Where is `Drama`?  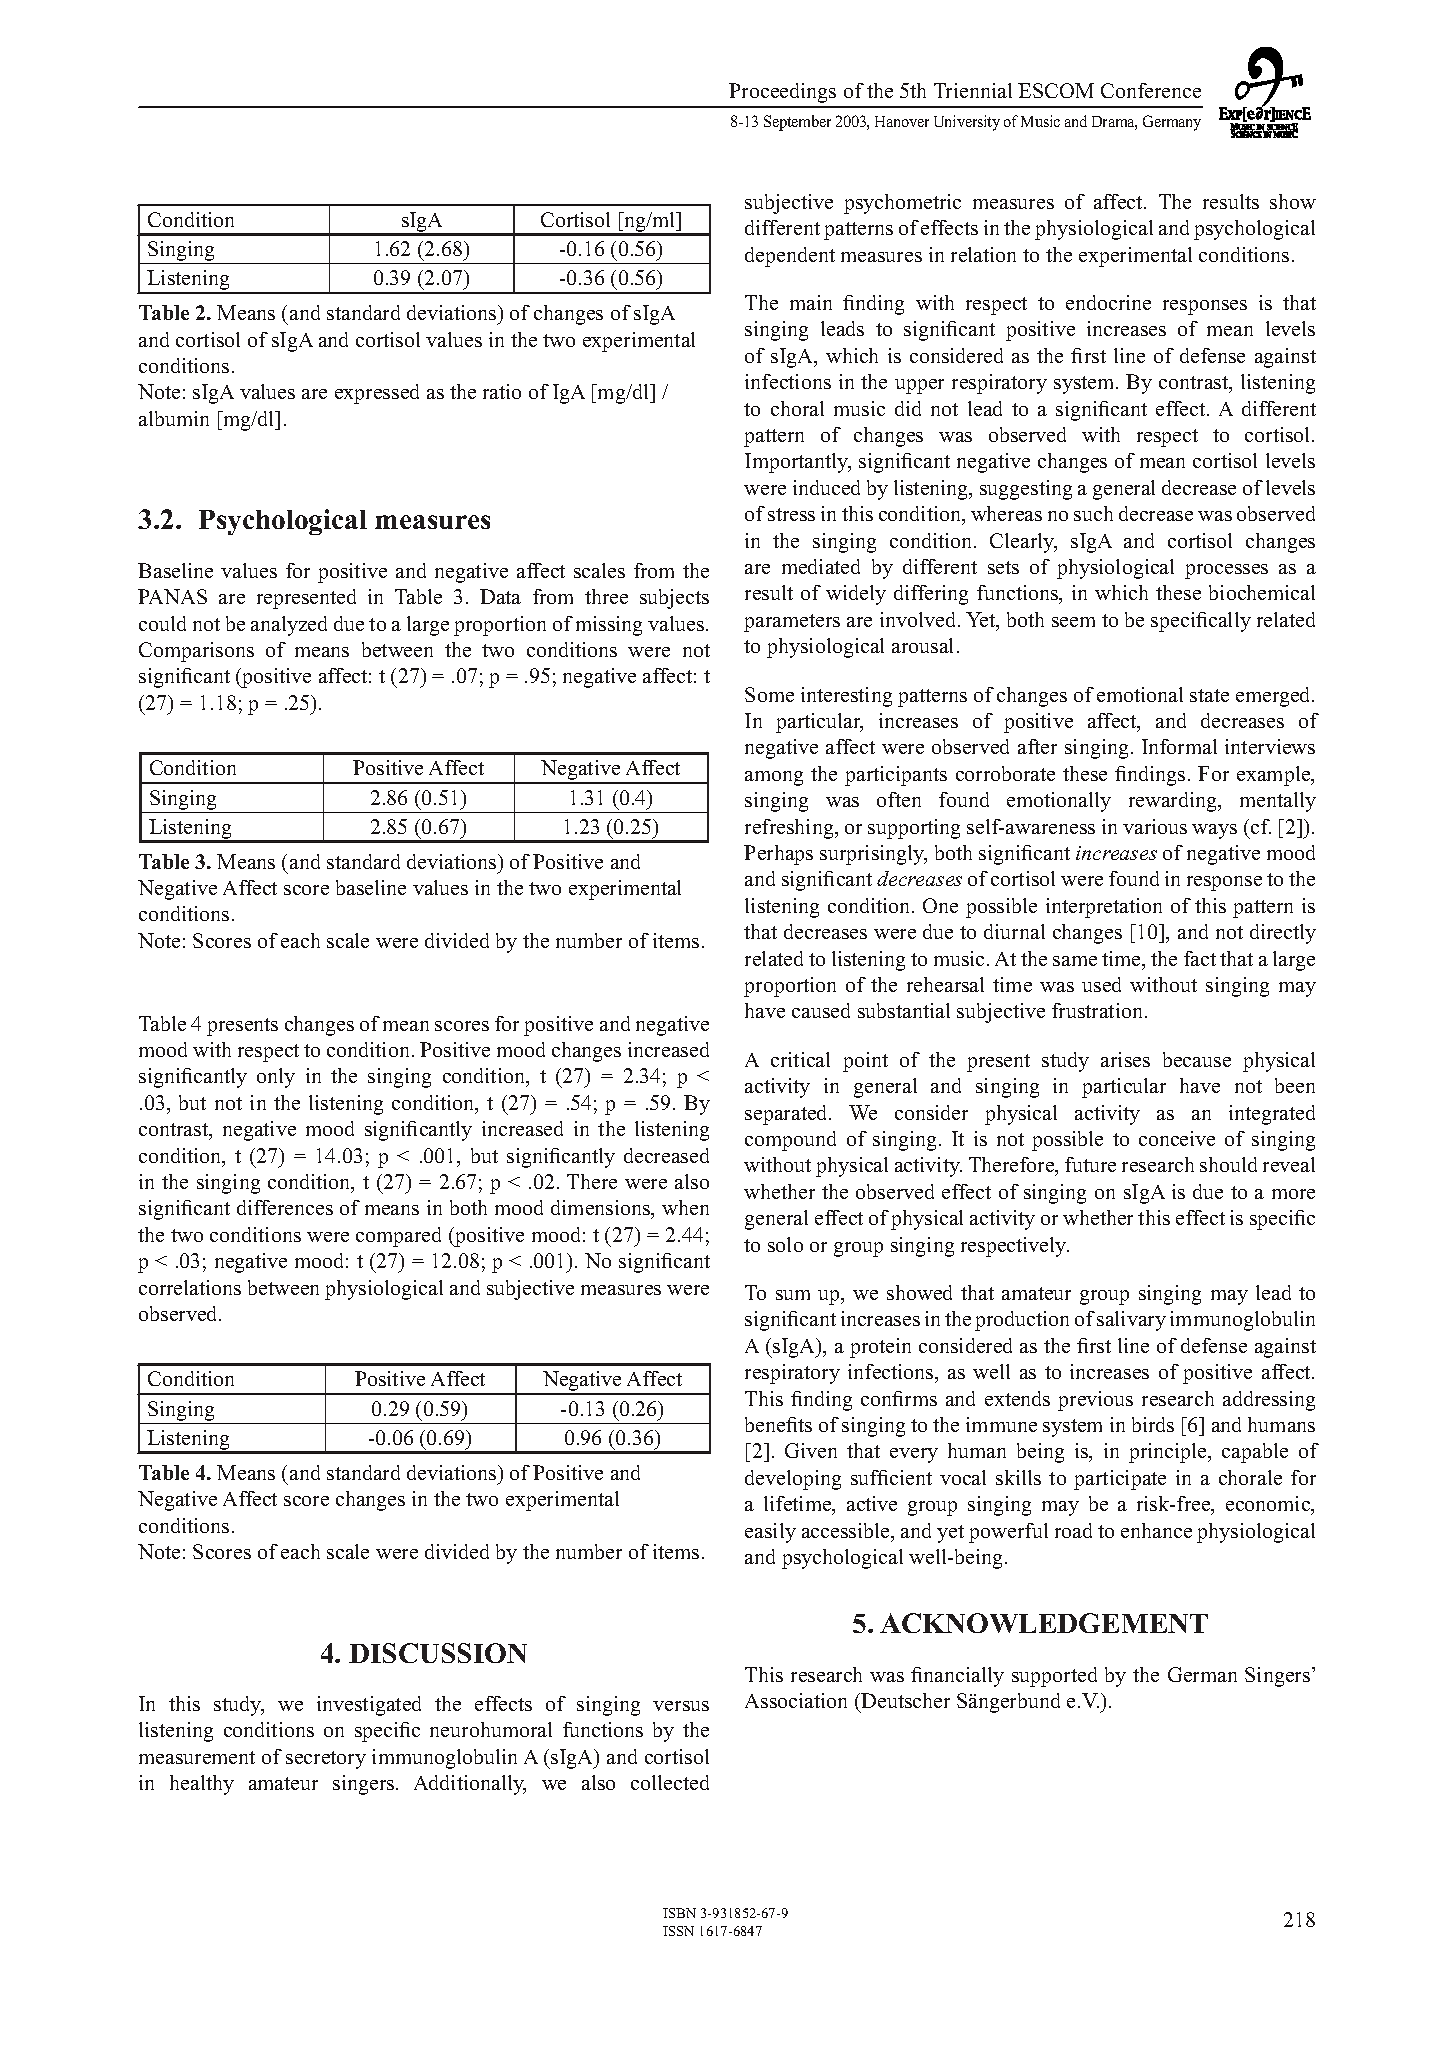 Drama is located at coordinates (1114, 123).
